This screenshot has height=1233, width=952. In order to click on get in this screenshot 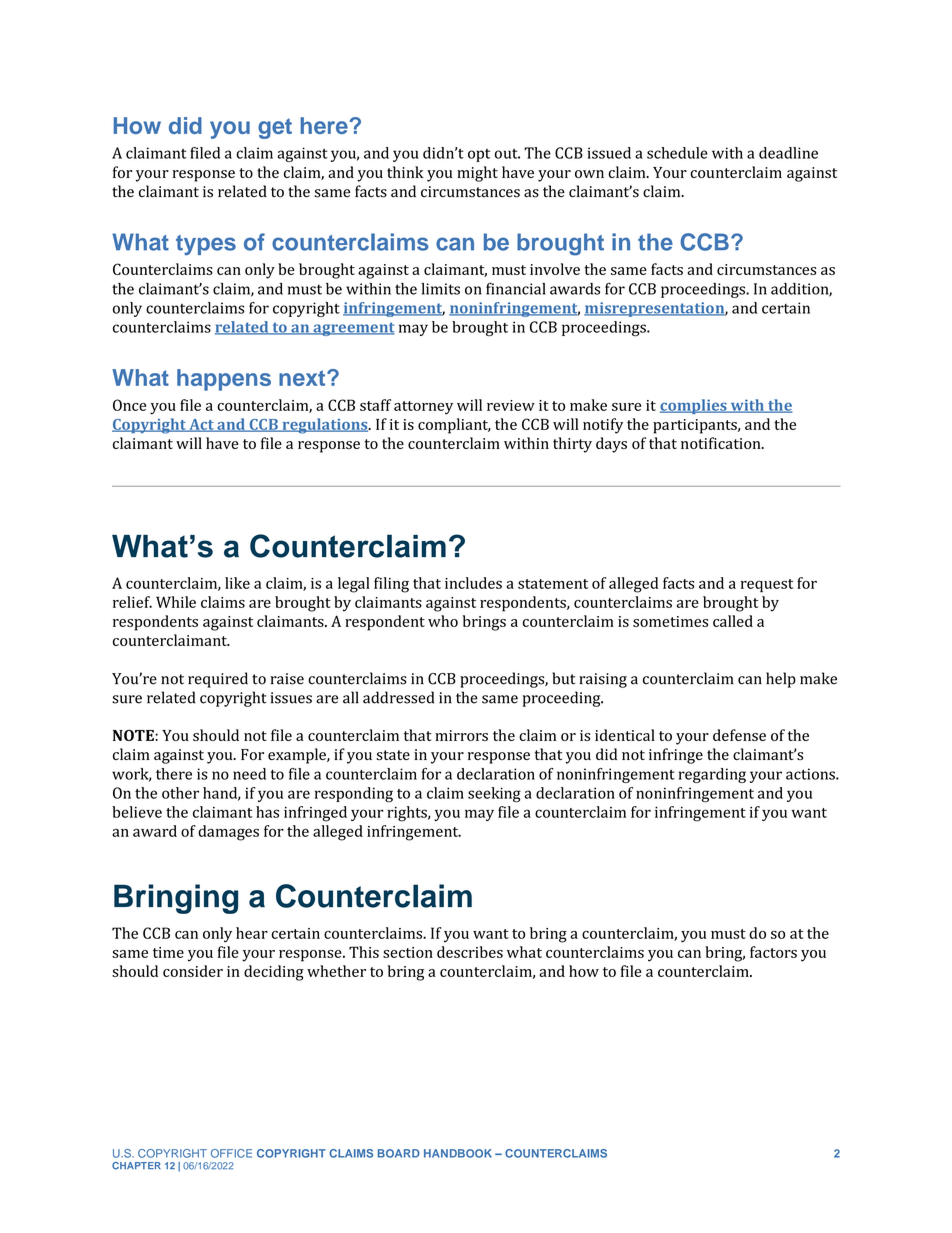, I will do `click(275, 128)`.
